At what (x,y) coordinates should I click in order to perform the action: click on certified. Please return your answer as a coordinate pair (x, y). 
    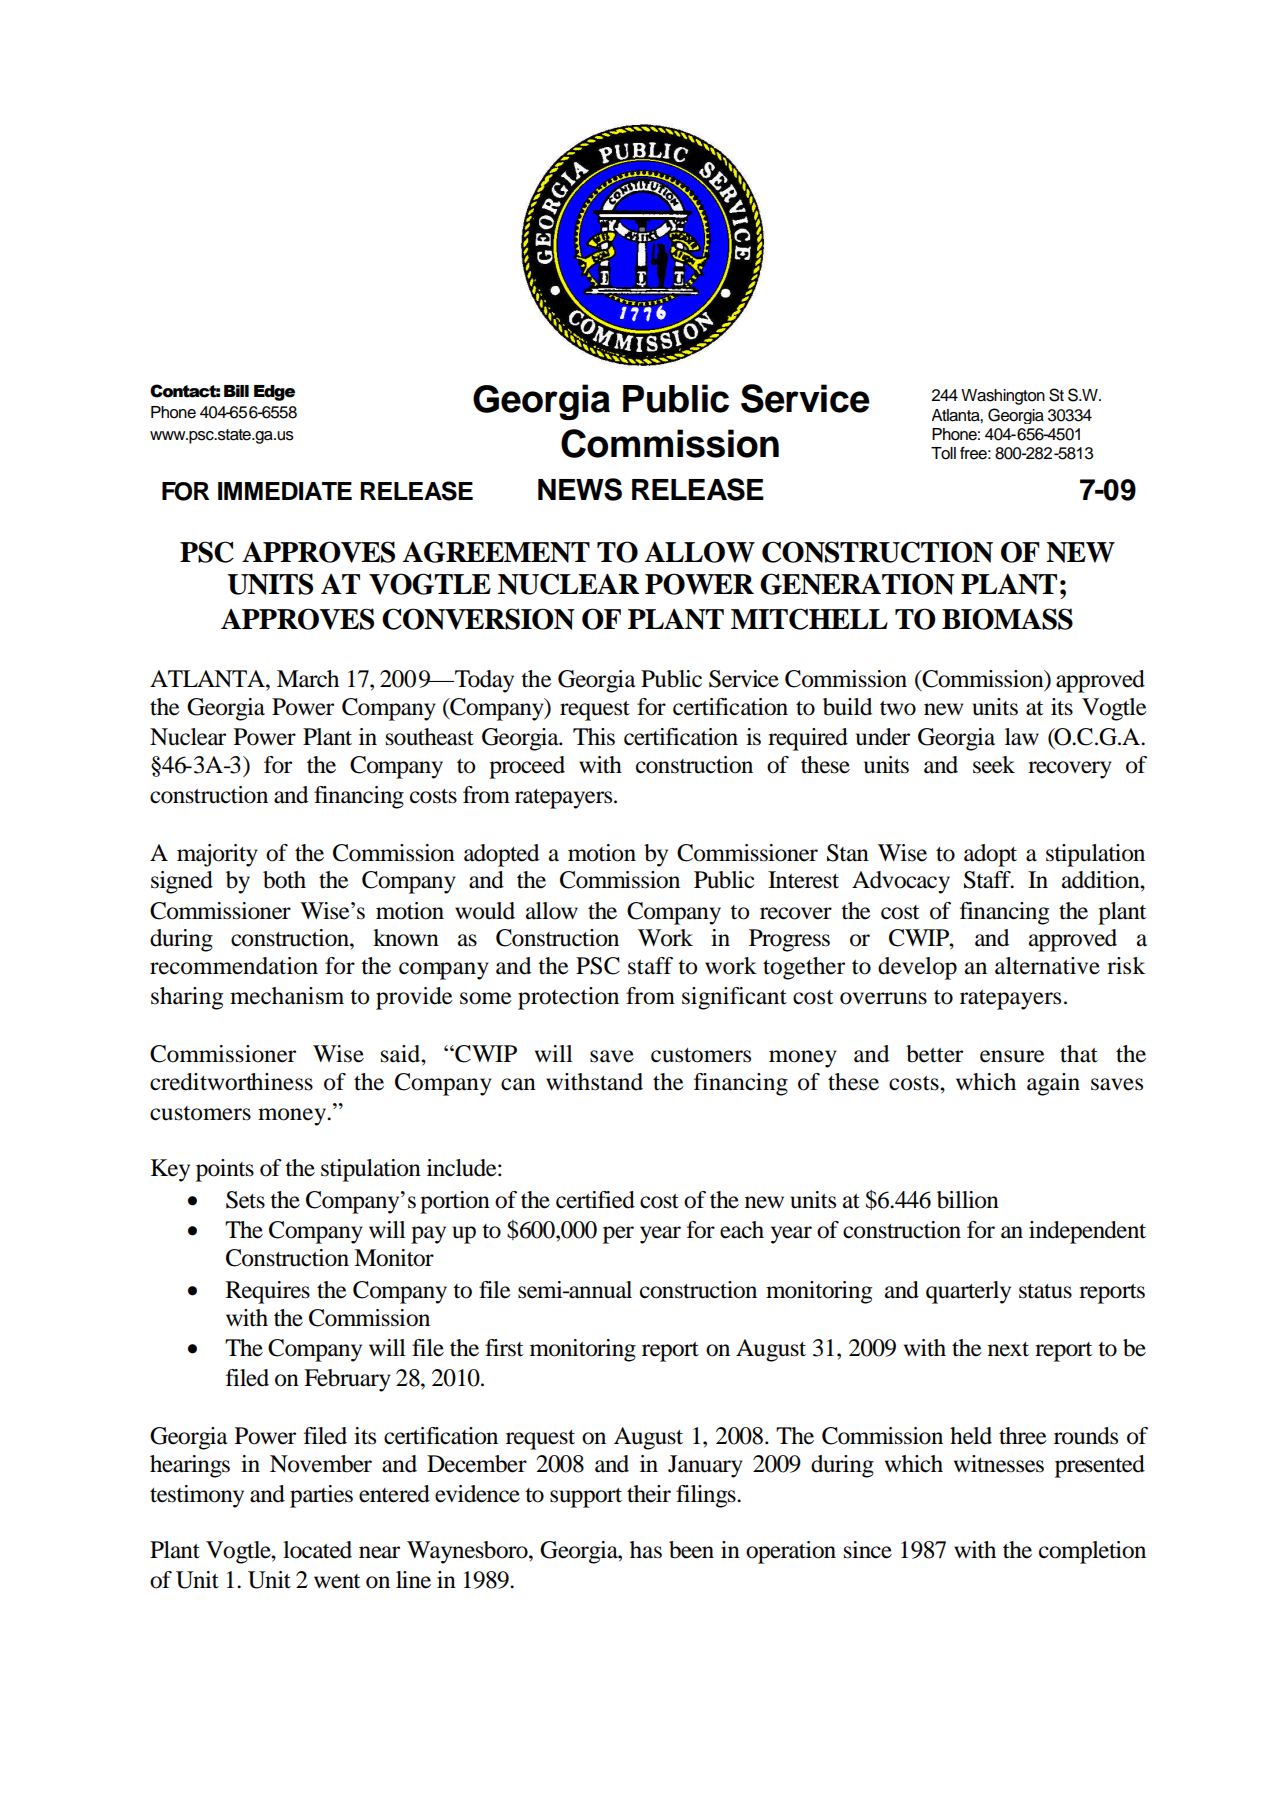
    Looking at the image, I should click on (595, 1200).
